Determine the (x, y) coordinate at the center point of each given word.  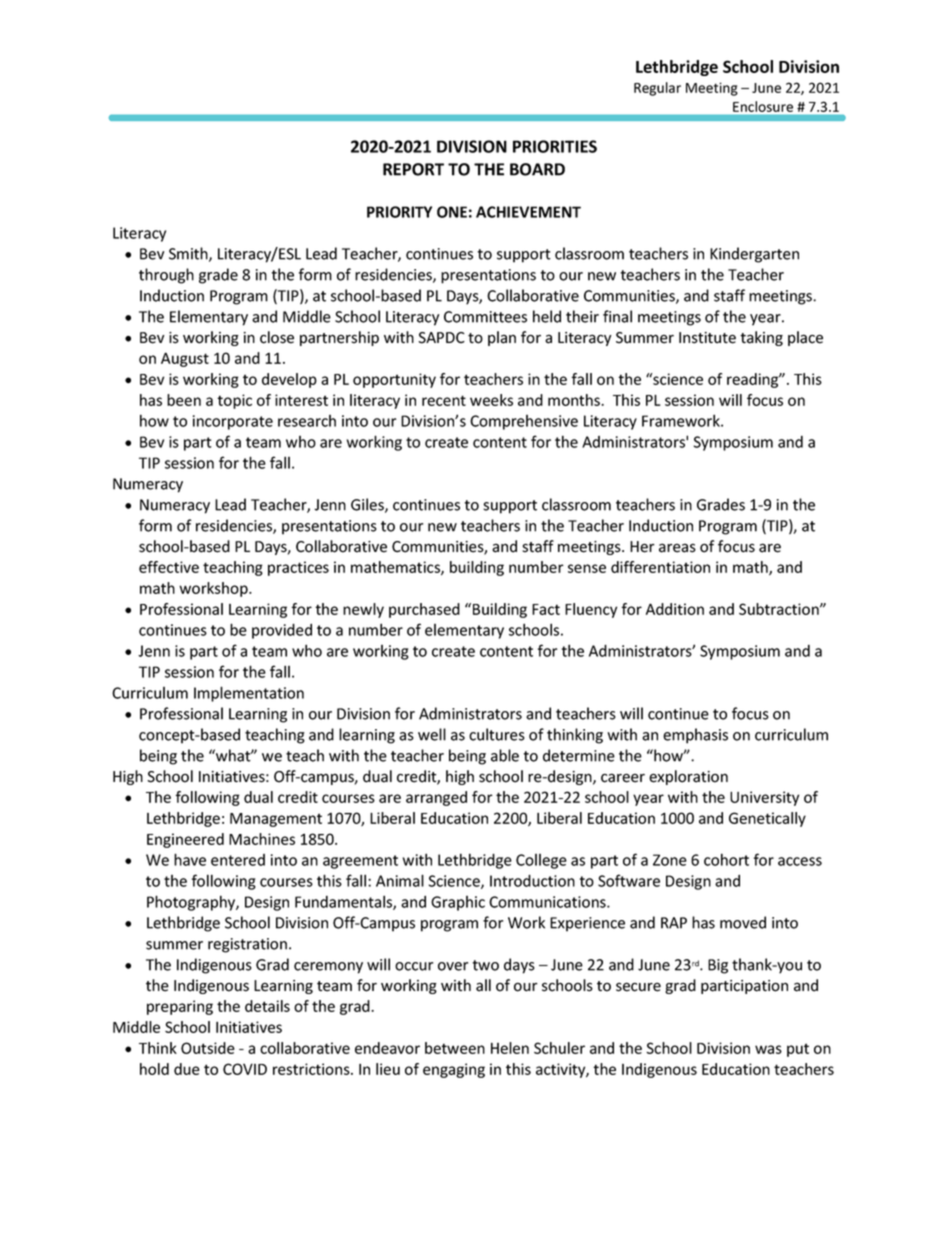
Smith (189, 254)
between (455, 1048)
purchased (424, 610)
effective (169, 567)
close (277, 337)
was (768, 1049)
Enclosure (763, 106)
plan (502, 338)
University (764, 798)
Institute (707, 338)
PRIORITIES (555, 146)
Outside (208, 1048)
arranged (436, 798)
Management (276, 820)
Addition (675, 609)
